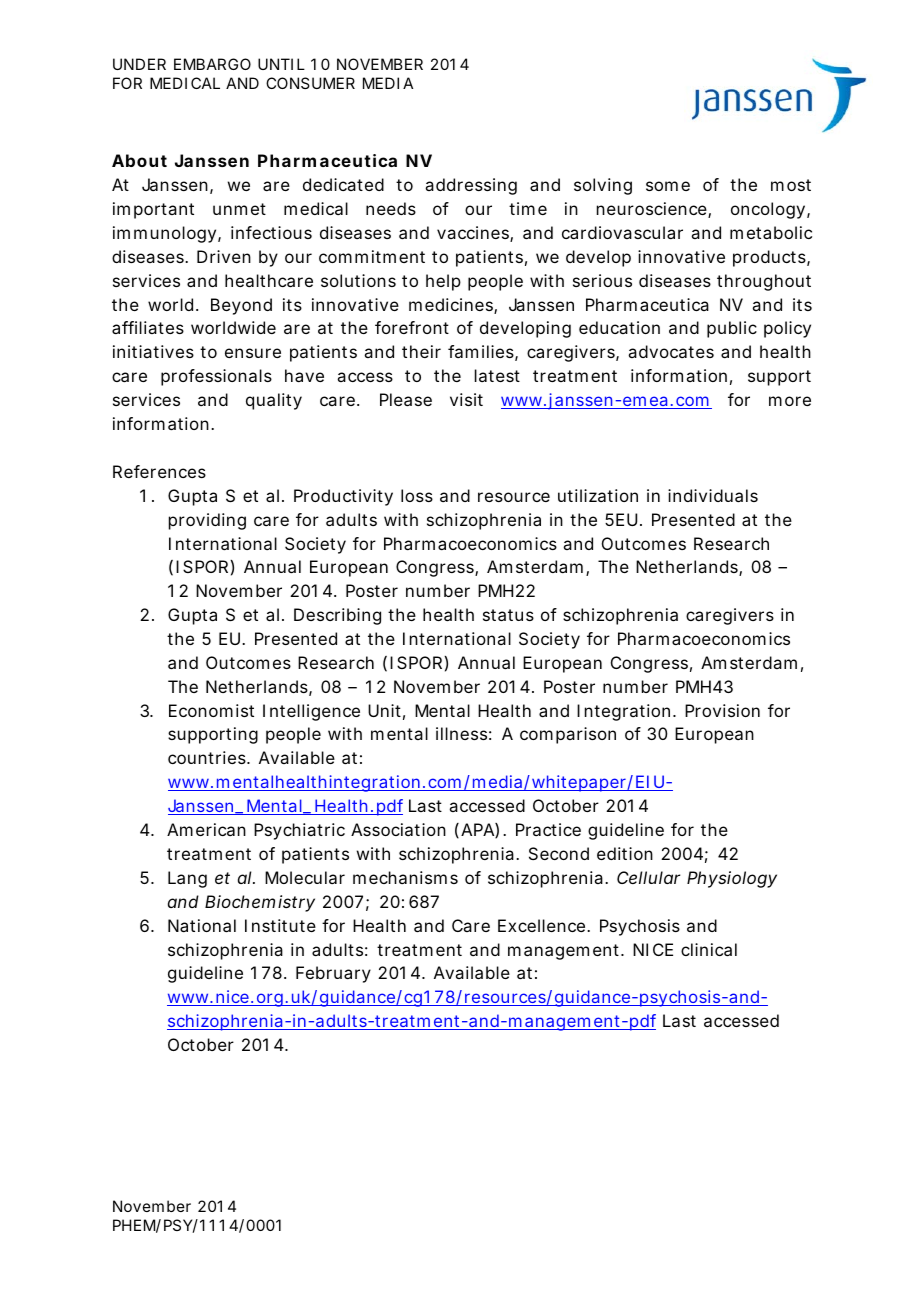 The width and height of the page is (924, 1308). What do you see at coordinates (471, 186) in the page?
I see `addressing` at bounding box center [471, 186].
